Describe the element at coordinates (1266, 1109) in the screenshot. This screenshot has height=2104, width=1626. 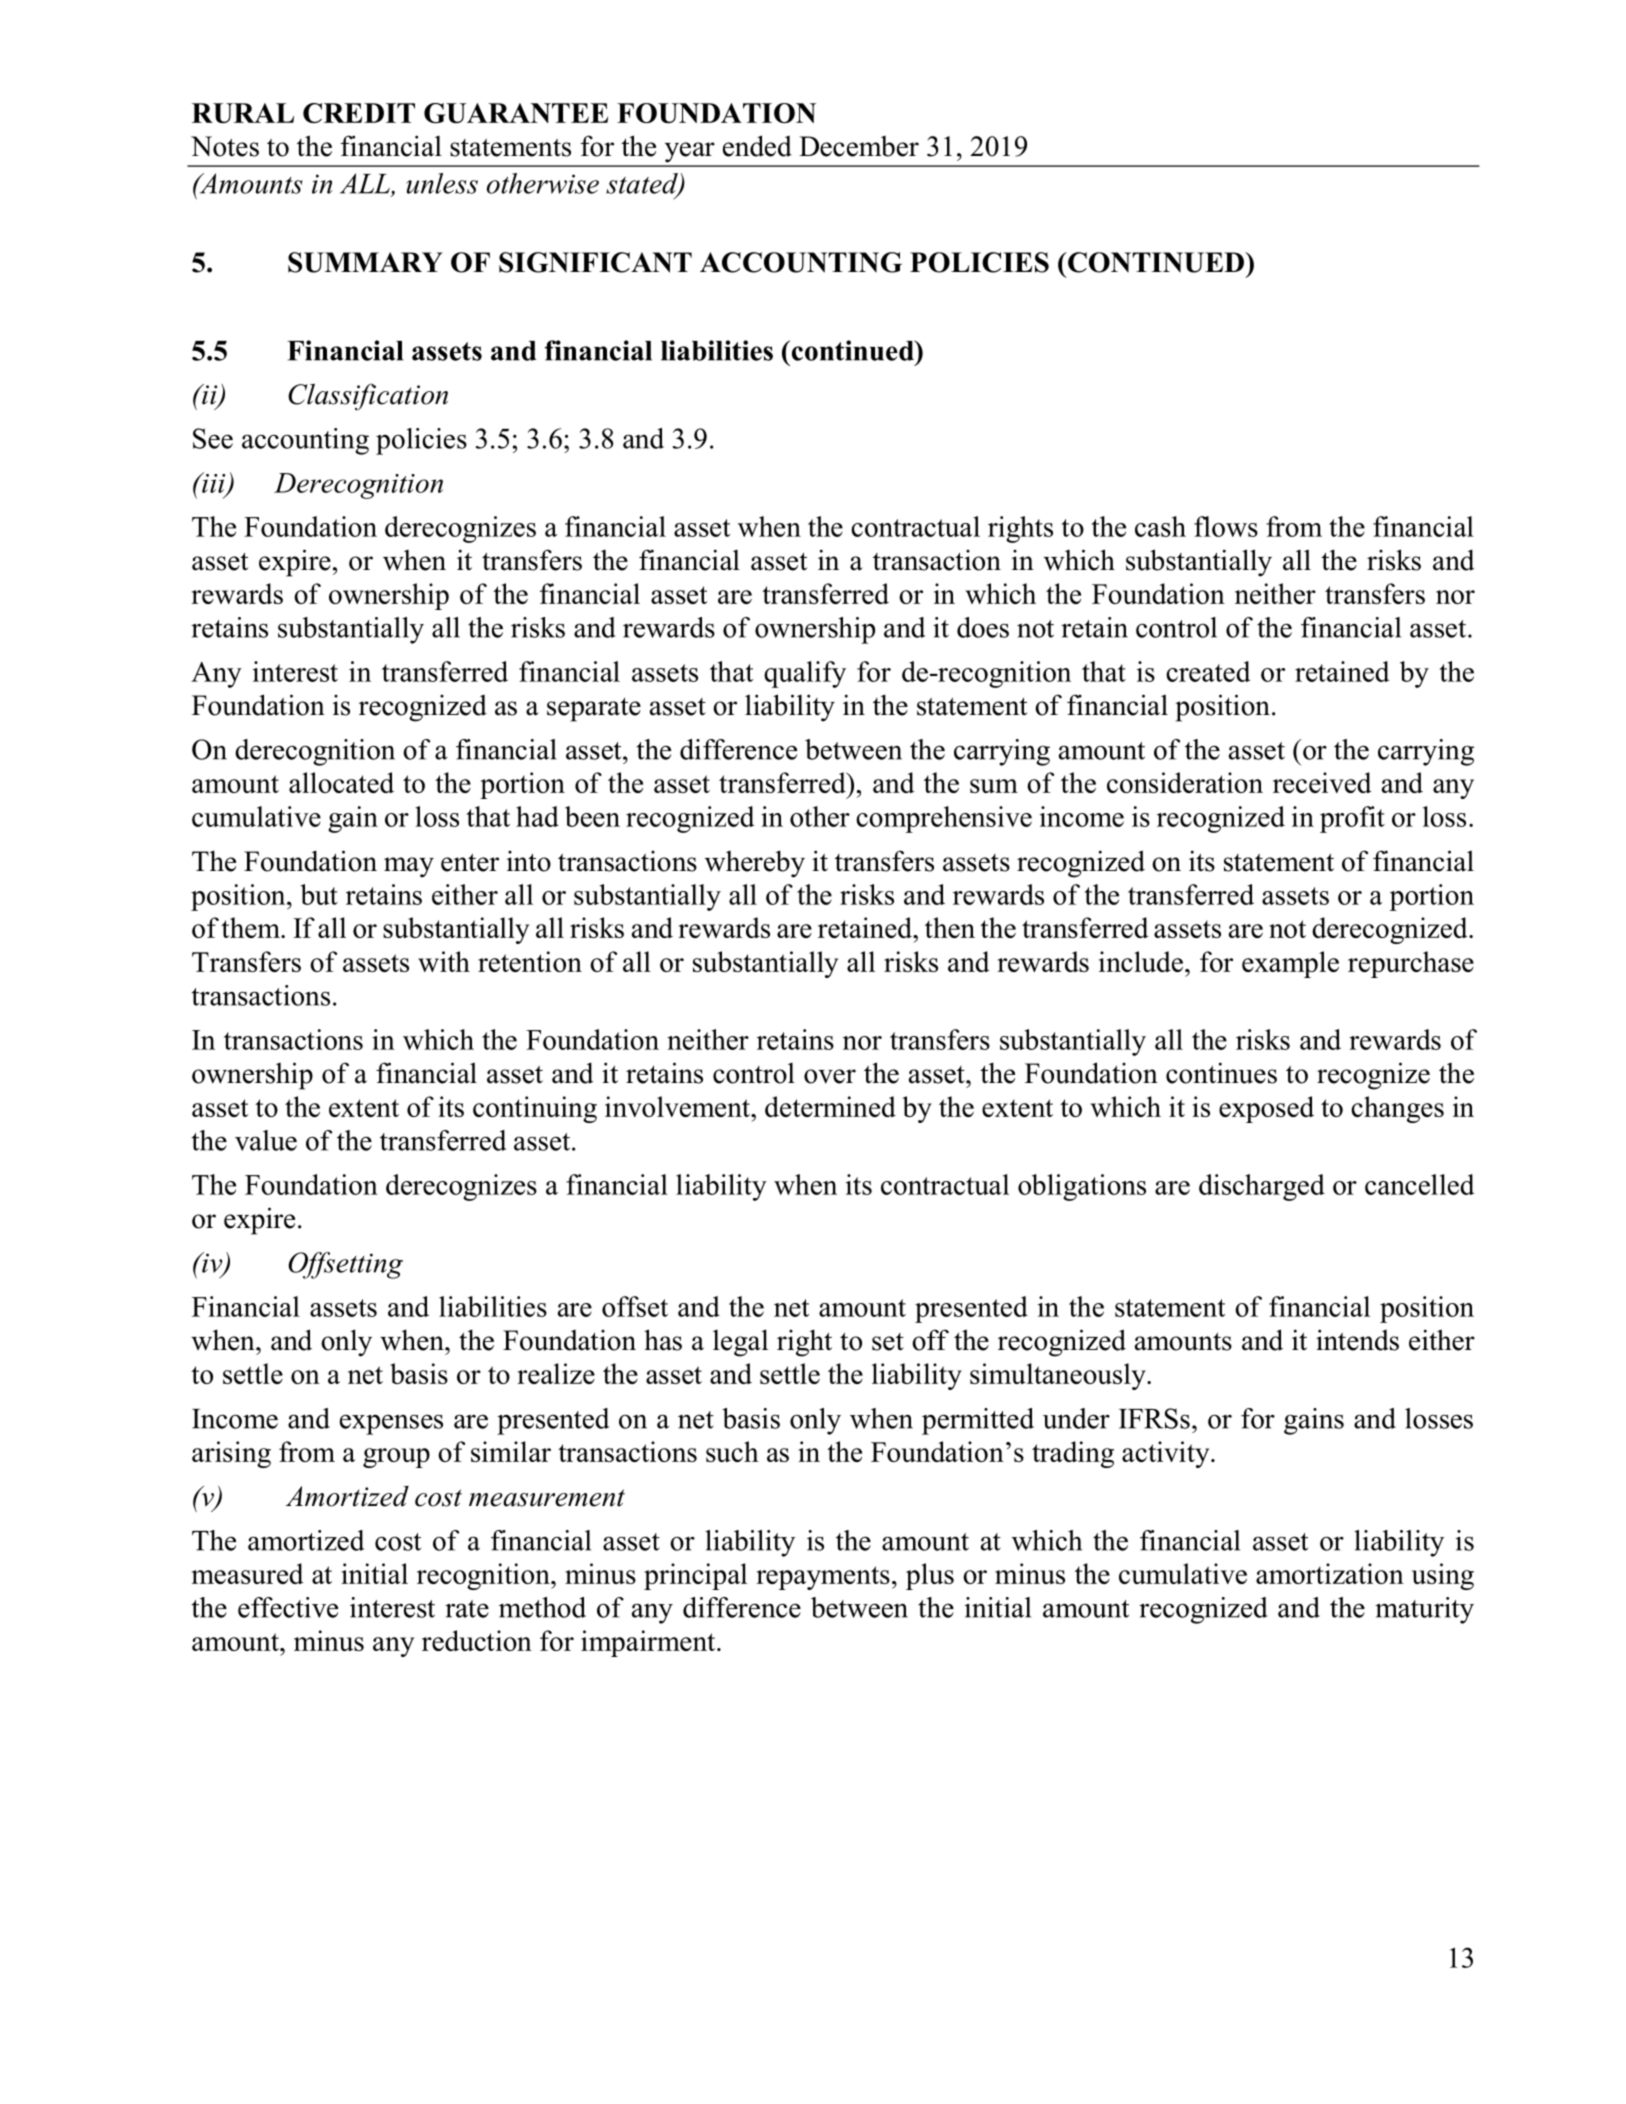
I see `exposed` at that location.
